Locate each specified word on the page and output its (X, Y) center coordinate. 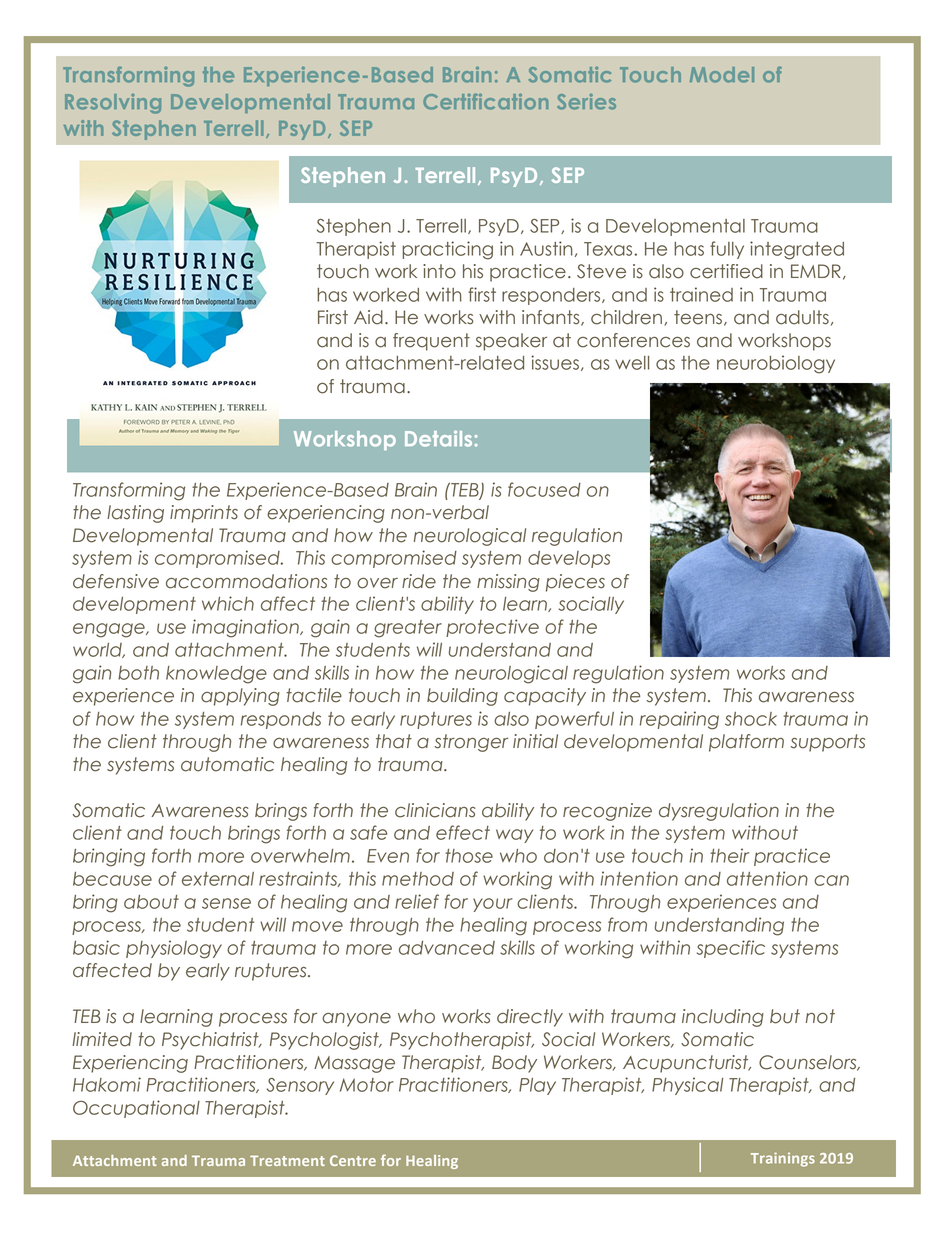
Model (722, 75)
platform (746, 743)
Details (438, 438)
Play (537, 1086)
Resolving (113, 104)
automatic (227, 764)
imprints (204, 514)
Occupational (136, 1109)
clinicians (435, 810)
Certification (485, 101)
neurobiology (776, 364)
